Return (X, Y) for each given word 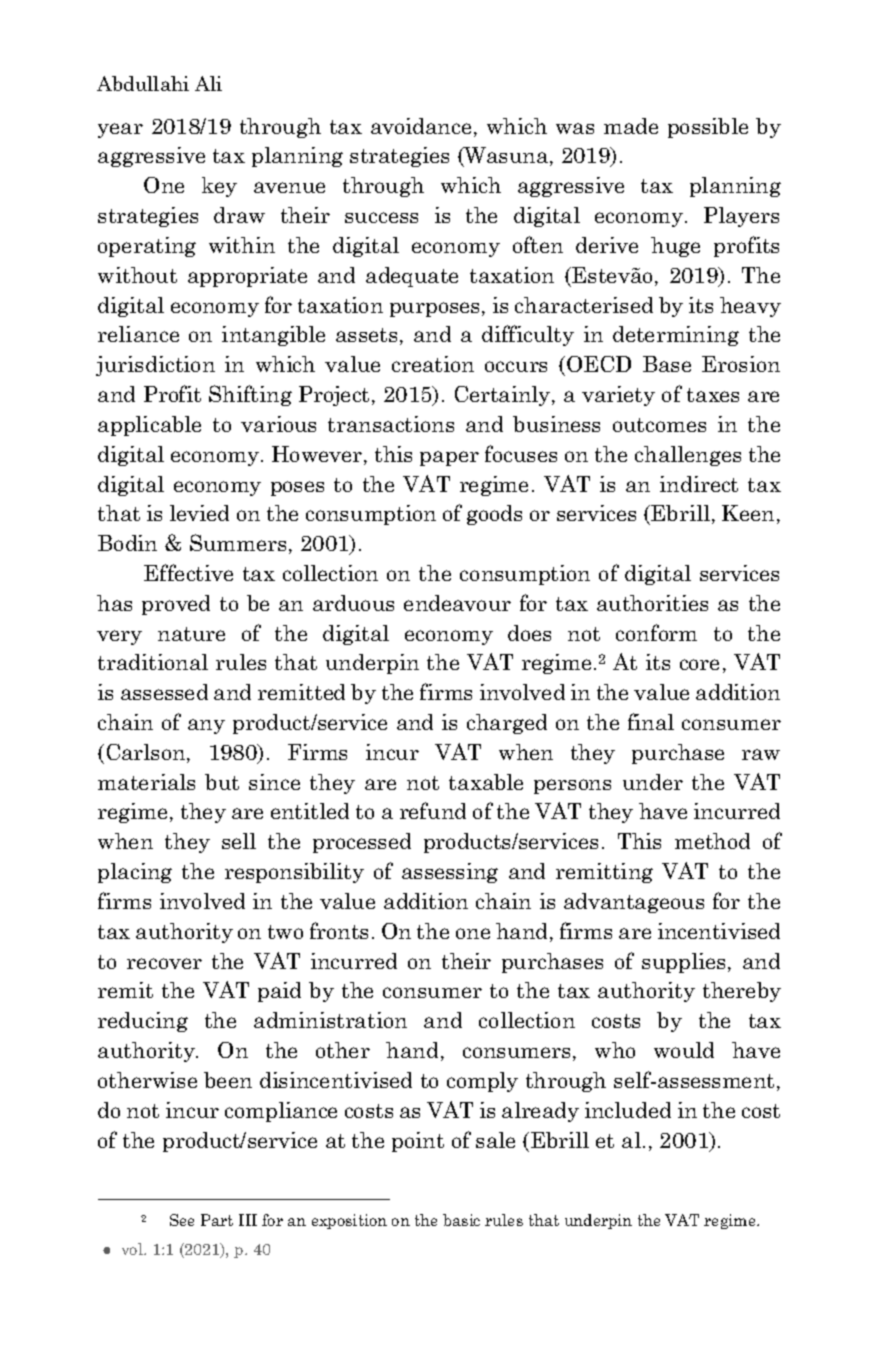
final (651, 721)
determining (676, 336)
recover (164, 963)
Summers (238, 542)
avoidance (421, 126)
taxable (486, 782)
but (222, 782)
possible (708, 128)
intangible (273, 336)
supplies (685, 963)
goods (494, 515)
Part (217, 1220)
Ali (208, 83)
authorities (652, 603)
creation (433, 364)
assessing (450, 873)
